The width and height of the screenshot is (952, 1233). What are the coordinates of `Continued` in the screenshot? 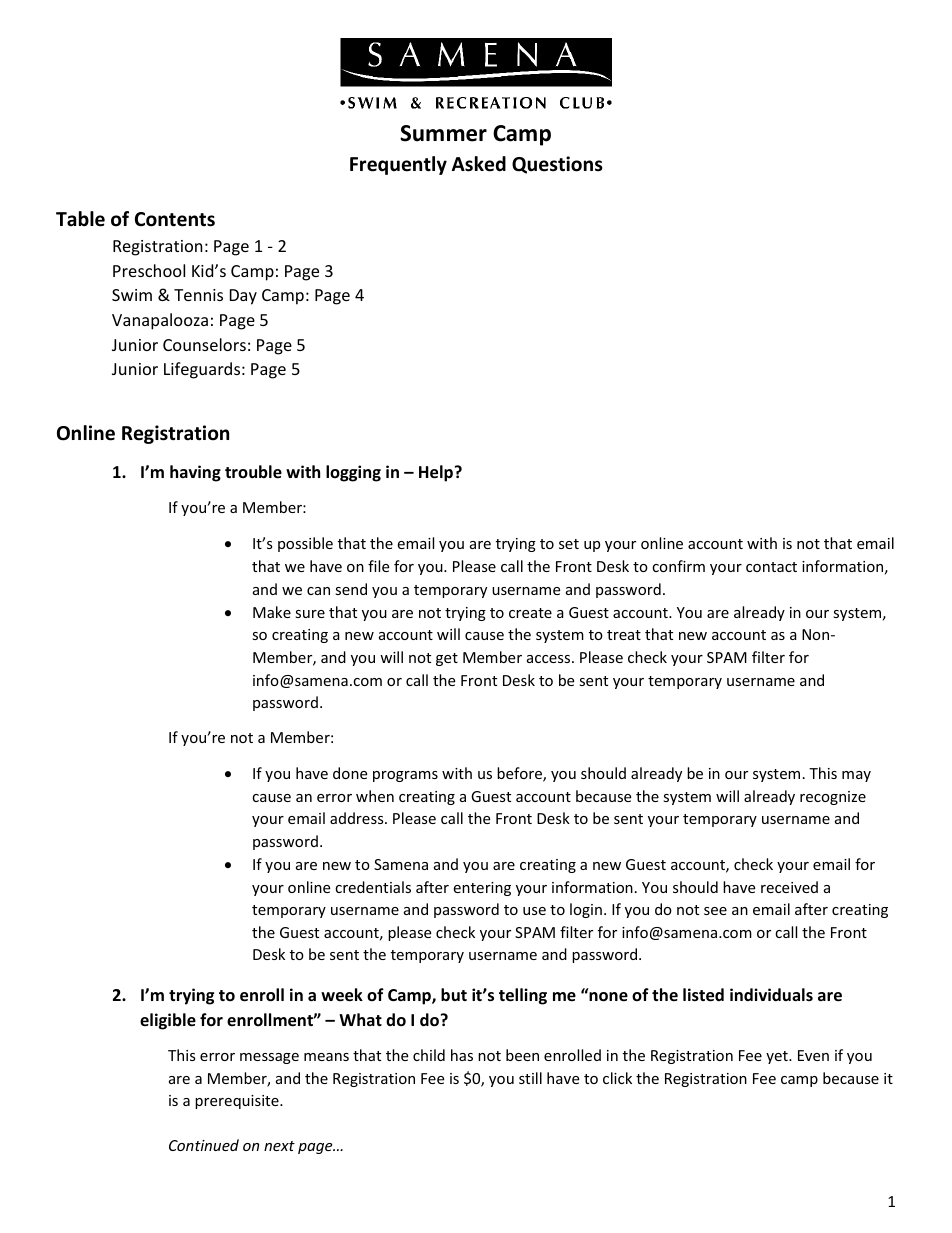 It's located at (204, 1145).
